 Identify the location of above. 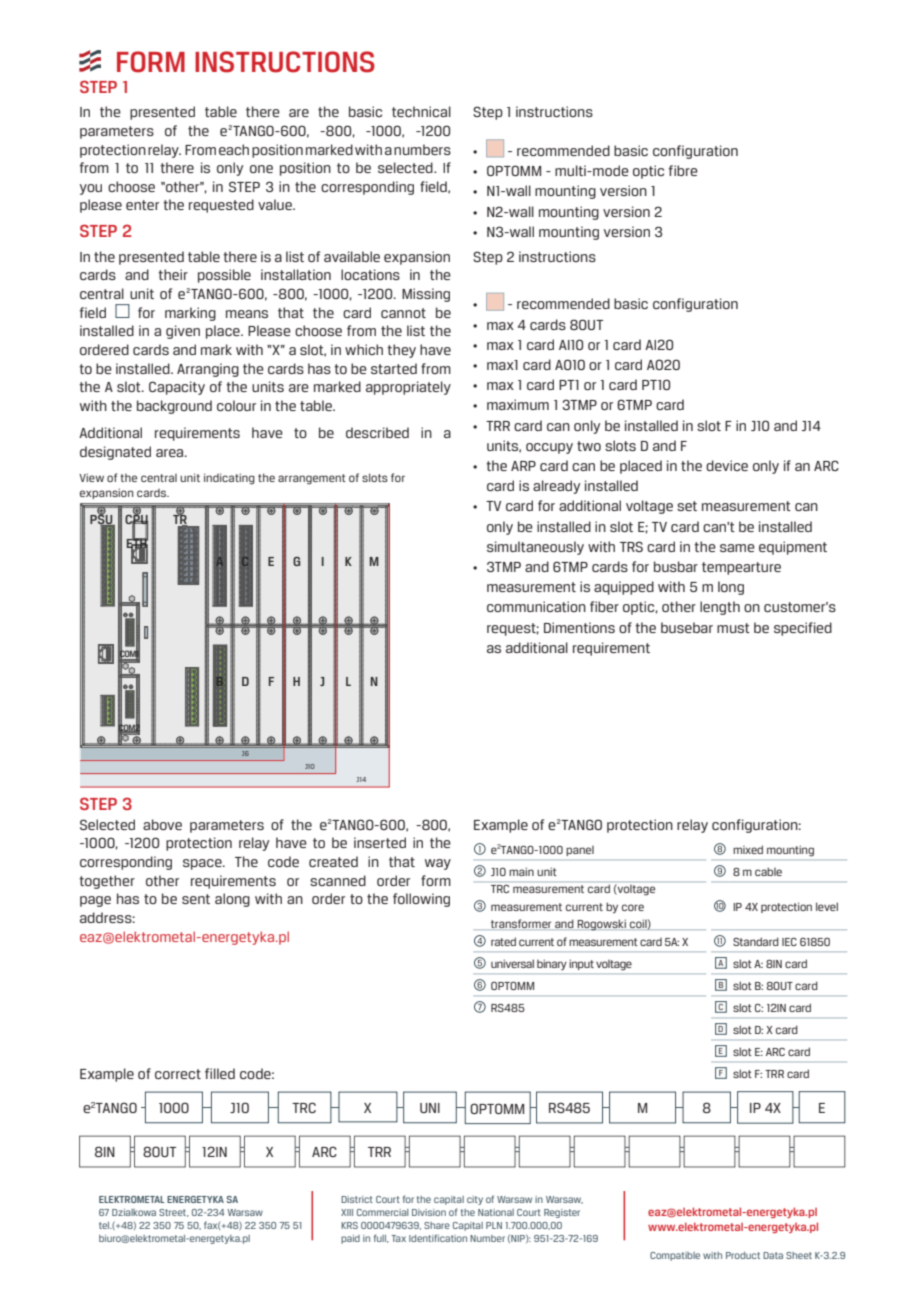
(162, 824).
